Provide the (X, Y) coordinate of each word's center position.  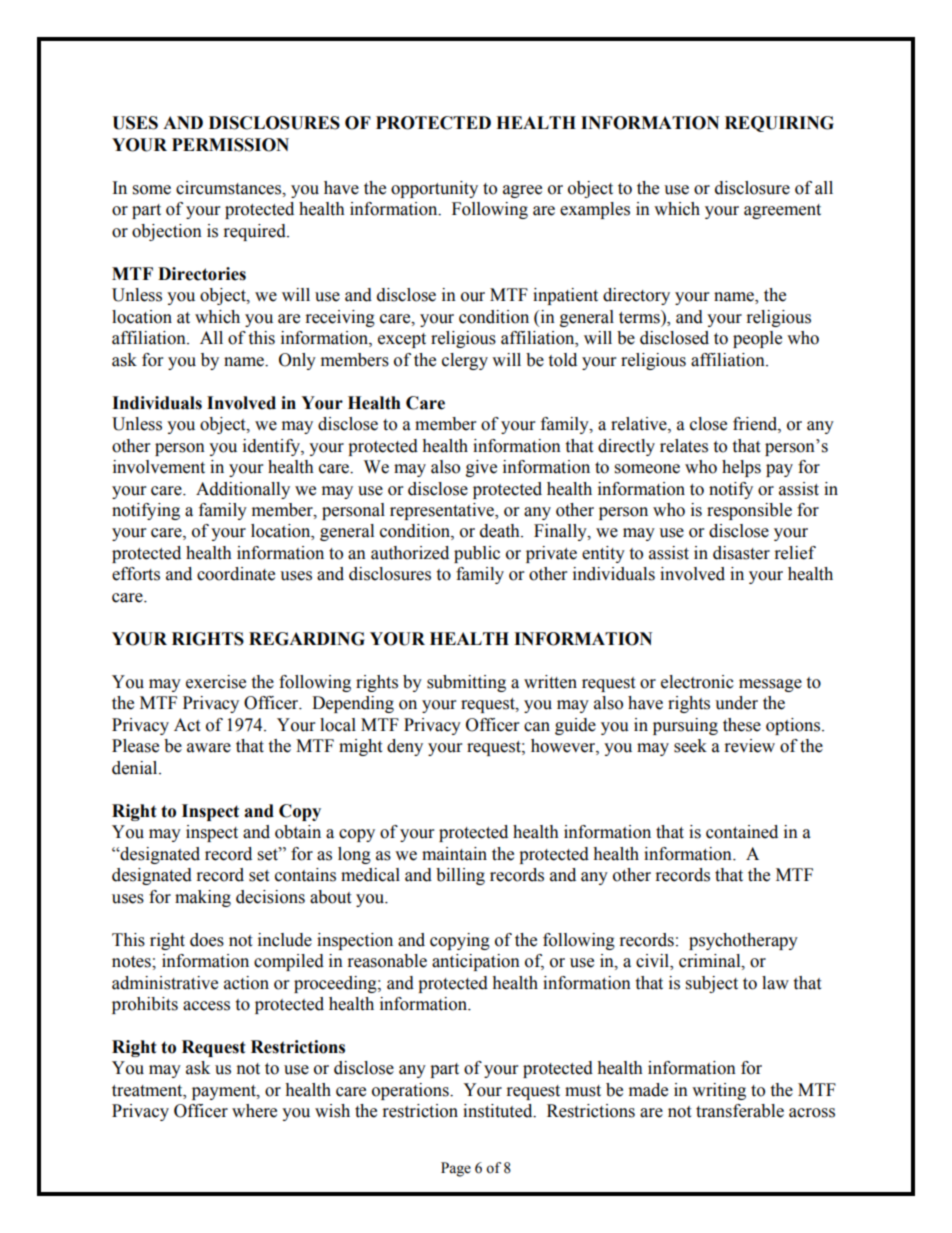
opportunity (434, 189)
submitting (466, 683)
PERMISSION (230, 145)
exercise (216, 682)
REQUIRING (779, 124)
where (254, 1111)
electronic (697, 682)
